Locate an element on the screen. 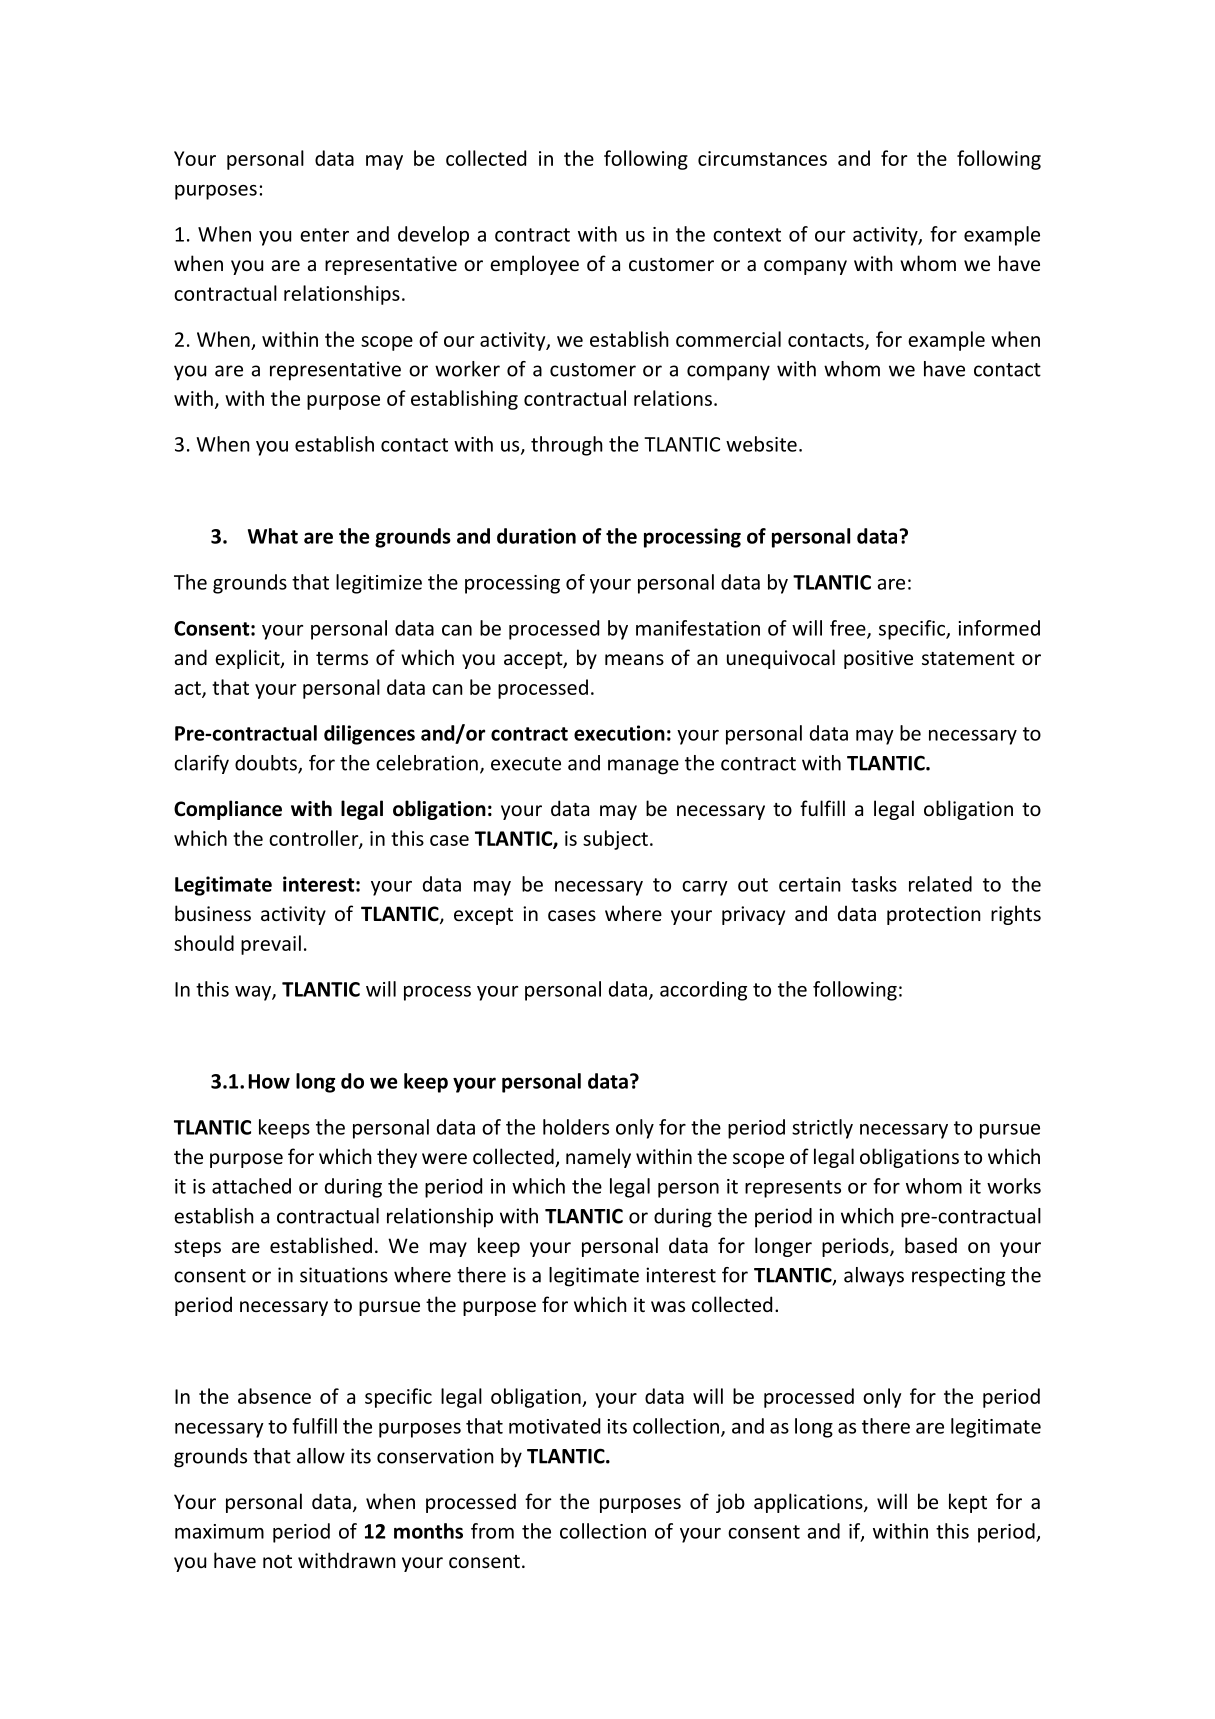 Image resolution: width=1215 pixels, height=1719 pixels. subject is located at coordinates (615, 840).
